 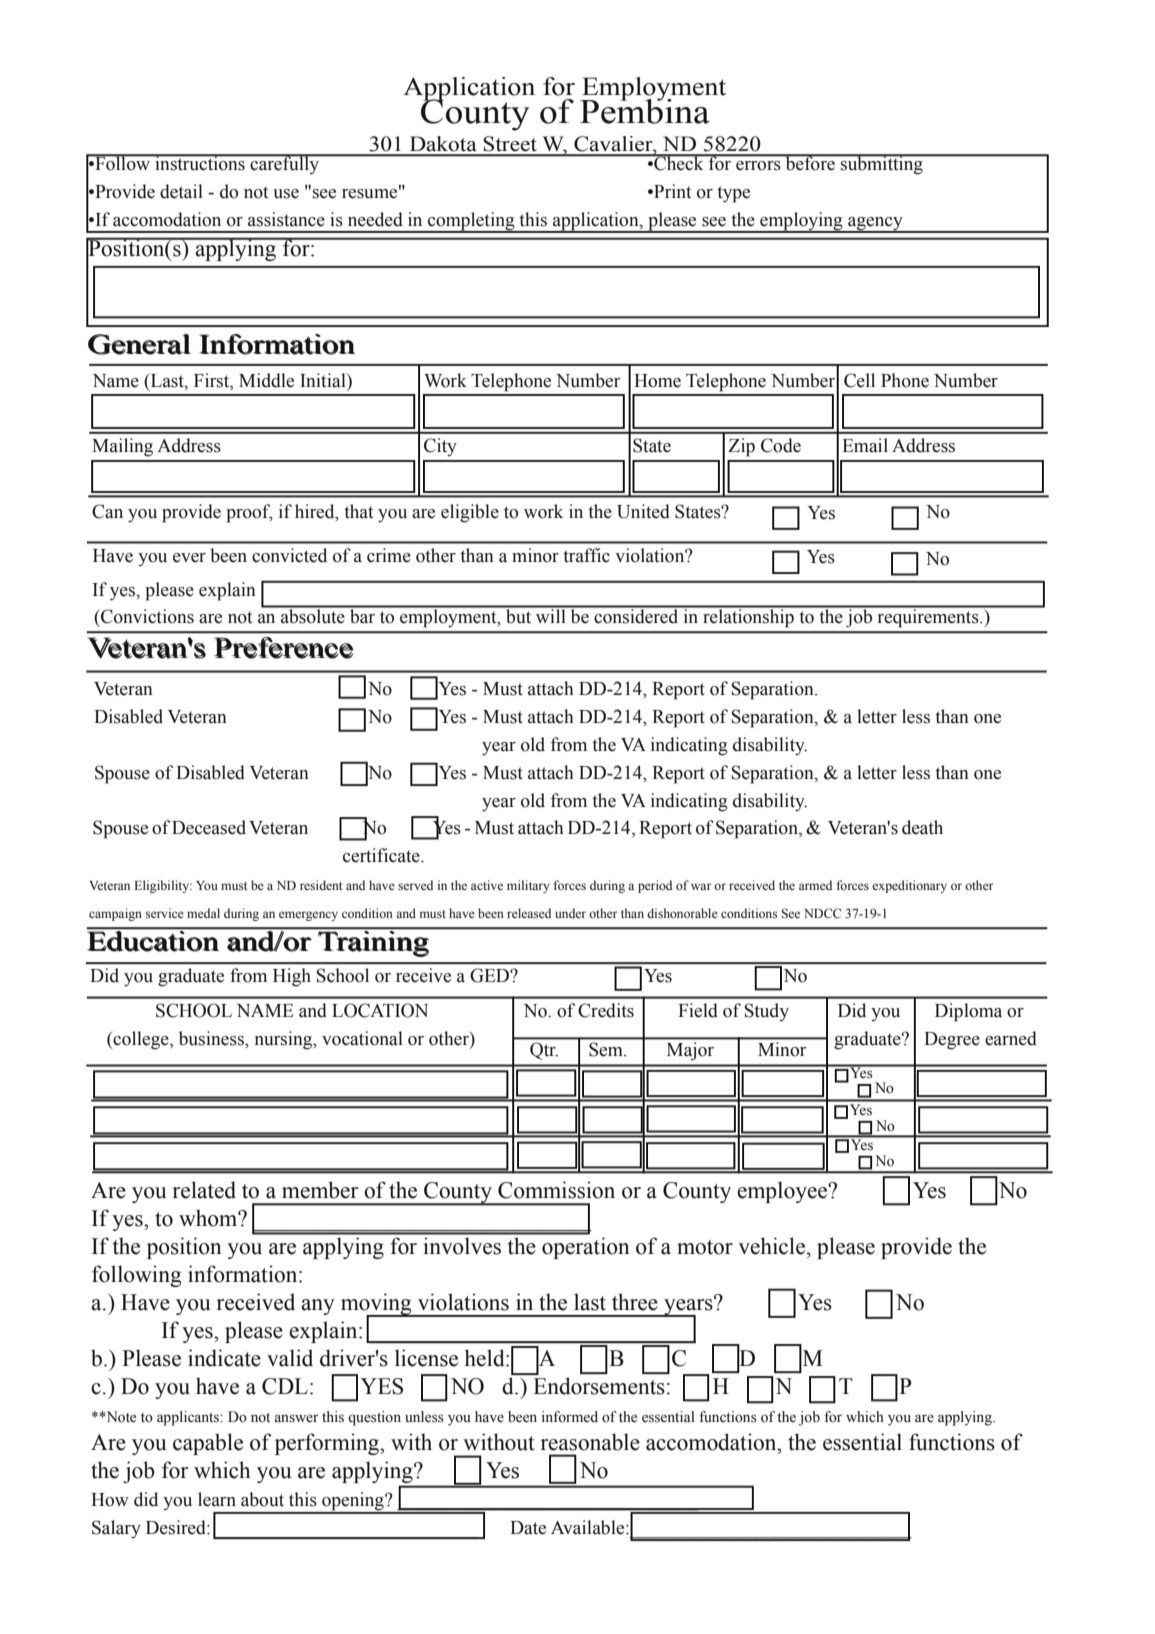 What do you see at coordinates (922, 827) in the screenshot?
I see `death` at bounding box center [922, 827].
